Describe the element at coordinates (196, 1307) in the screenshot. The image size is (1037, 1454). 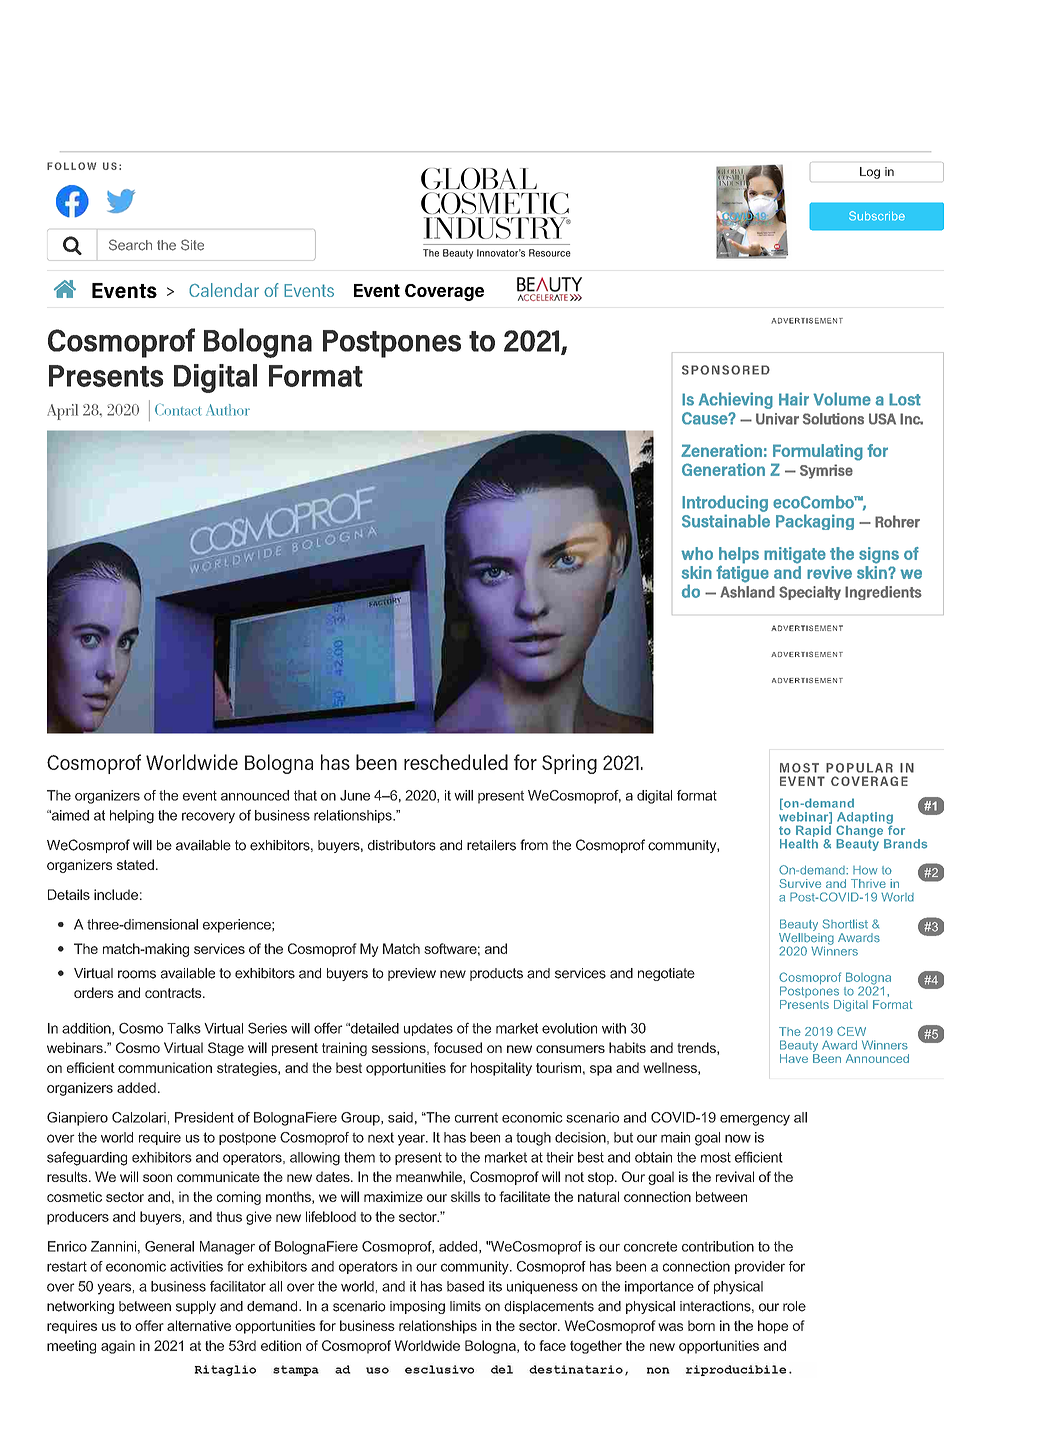
I see `supply` at that location.
